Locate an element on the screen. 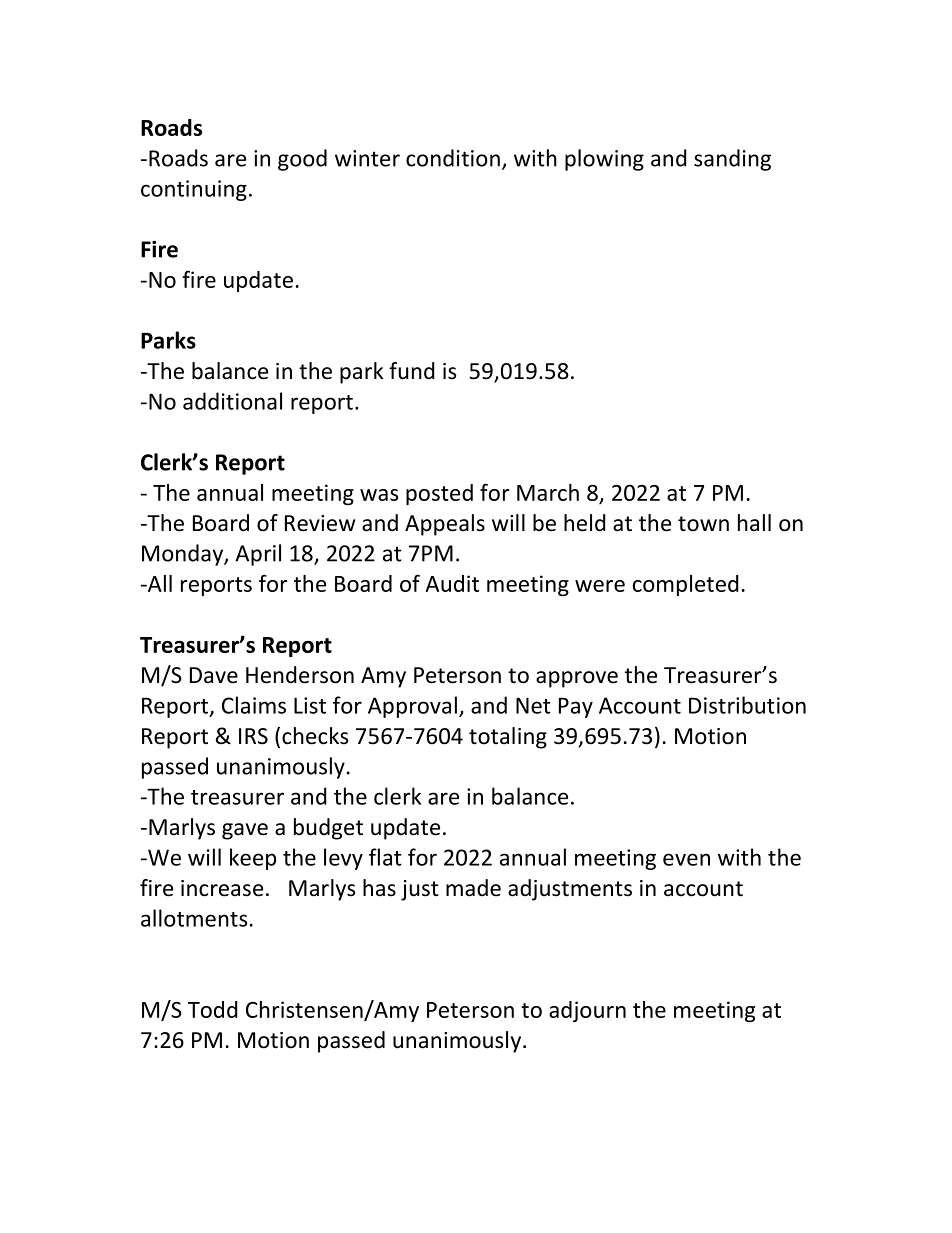  made is located at coordinates (473, 888).
